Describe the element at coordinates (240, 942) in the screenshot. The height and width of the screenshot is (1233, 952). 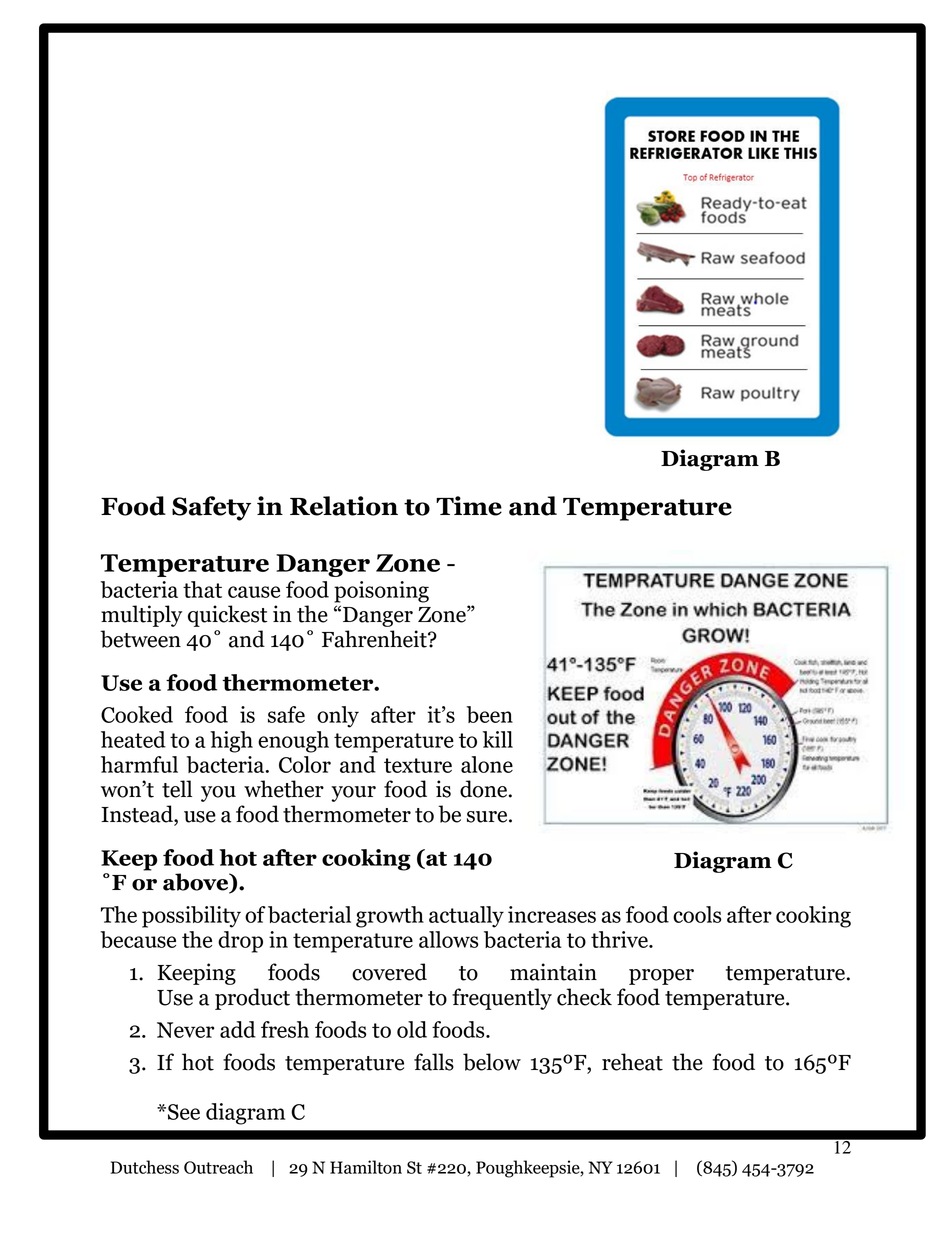
I see `drop` at that location.
